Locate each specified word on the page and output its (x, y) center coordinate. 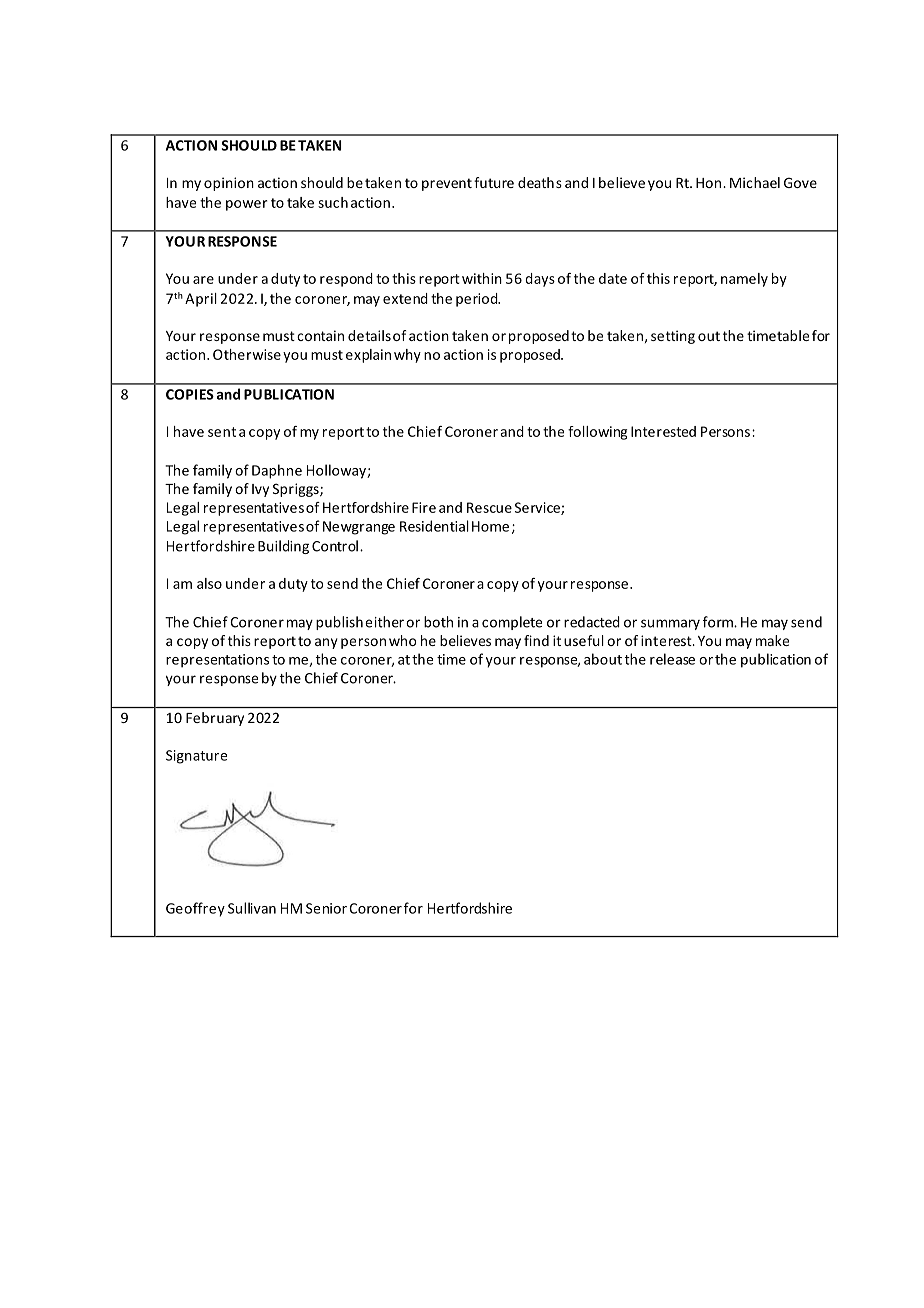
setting (673, 337)
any (326, 643)
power (246, 205)
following (597, 433)
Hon (710, 183)
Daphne (277, 471)
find (536, 640)
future (494, 182)
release (672, 659)
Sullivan (252, 908)
